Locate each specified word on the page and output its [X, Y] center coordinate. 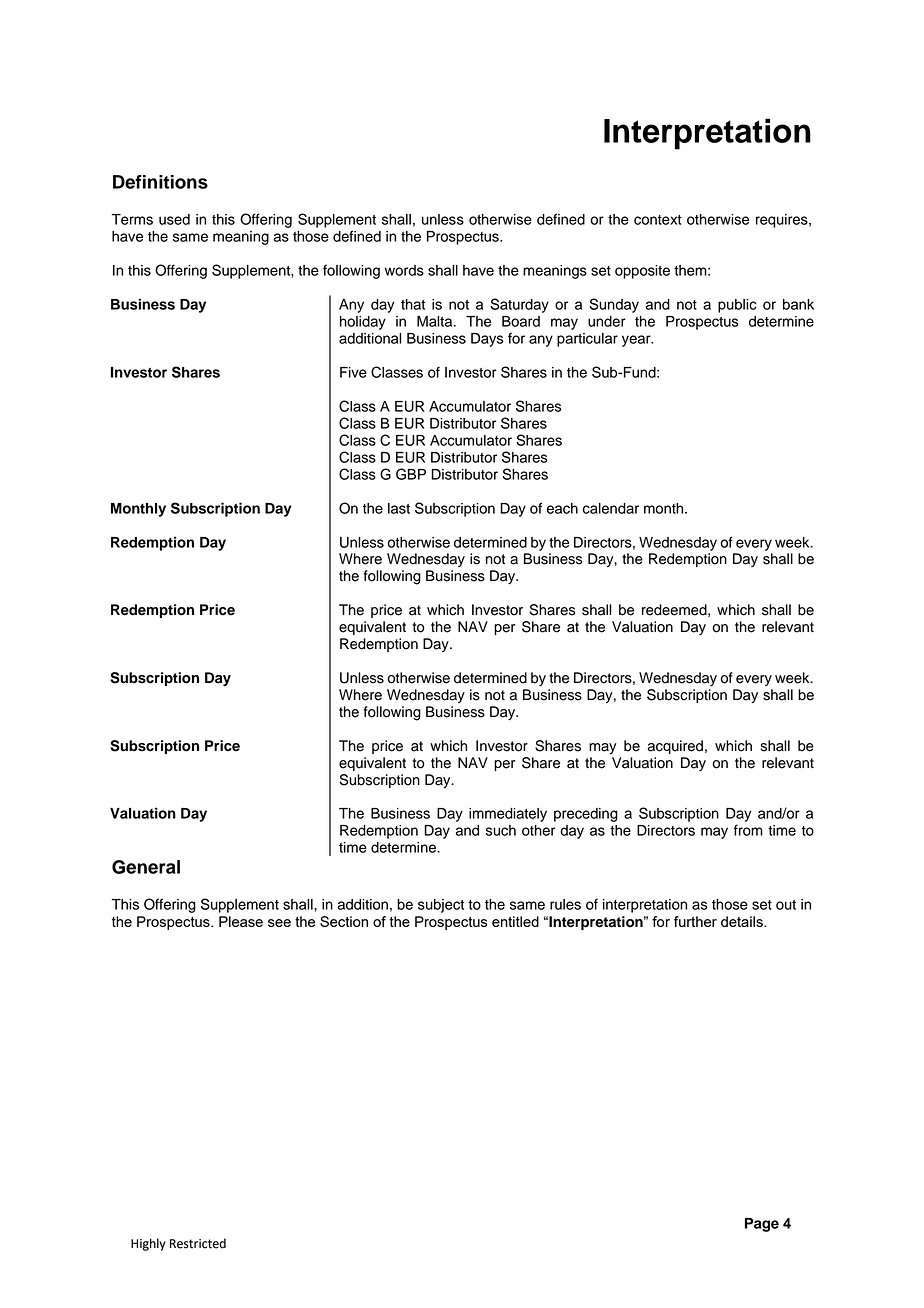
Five [353, 372]
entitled [515, 921]
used [174, 219]
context [658, 220]
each [562, 508]
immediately [508, 815]
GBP [411, 474]
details [743, 921]
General [146, 867]
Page [762, 1225]
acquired [675, 747]
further [695, 921]
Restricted [198, 1243]
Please [241, 921]
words [404, 270]
